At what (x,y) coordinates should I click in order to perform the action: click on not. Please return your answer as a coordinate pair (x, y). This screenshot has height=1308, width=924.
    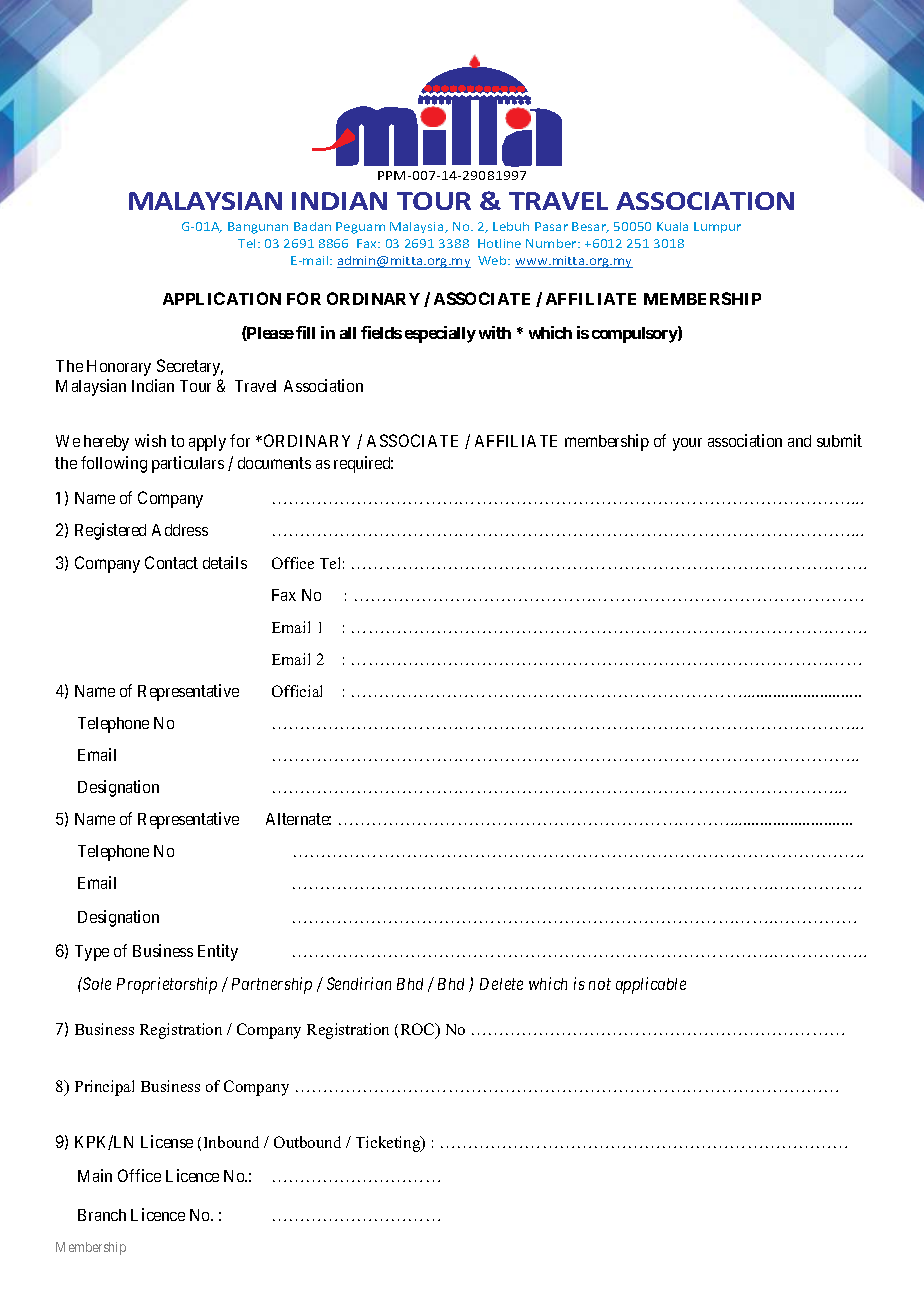
    Looking at the image, I should click on (600, 984).
